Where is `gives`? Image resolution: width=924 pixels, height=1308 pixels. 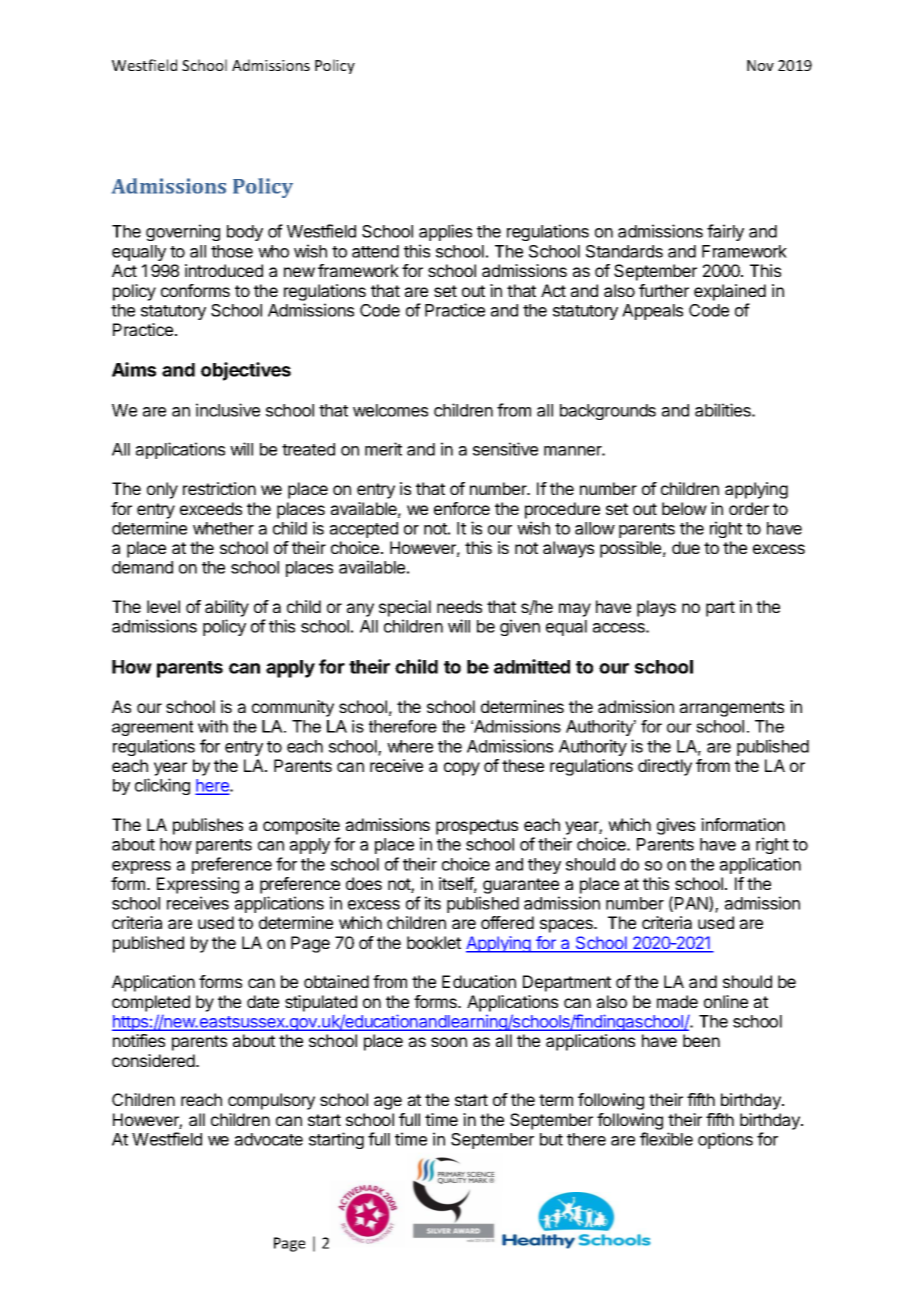 gives is located at coordinates (676, 826).
